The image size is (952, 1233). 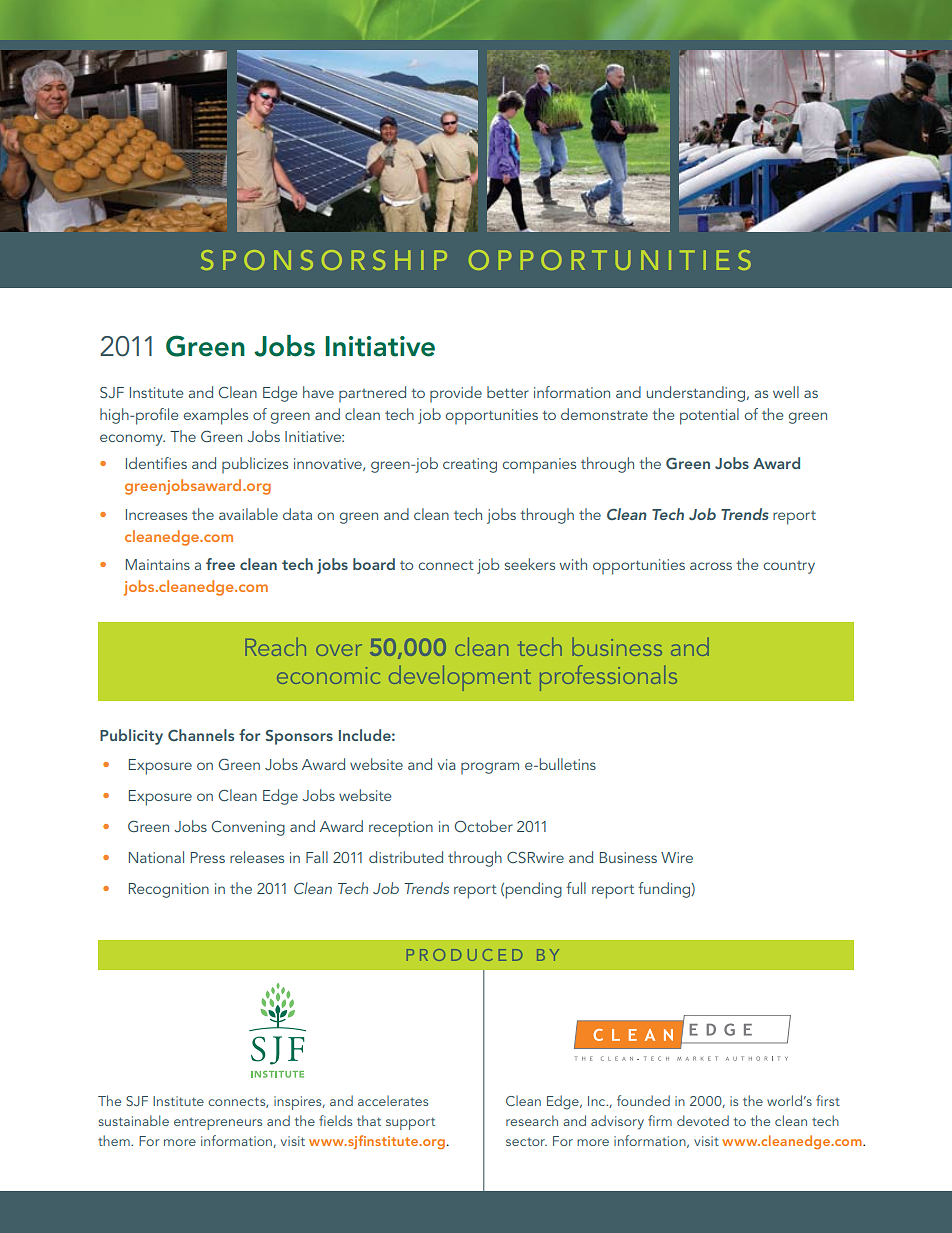 I want to click on provide, so click(x=456, y=394).
